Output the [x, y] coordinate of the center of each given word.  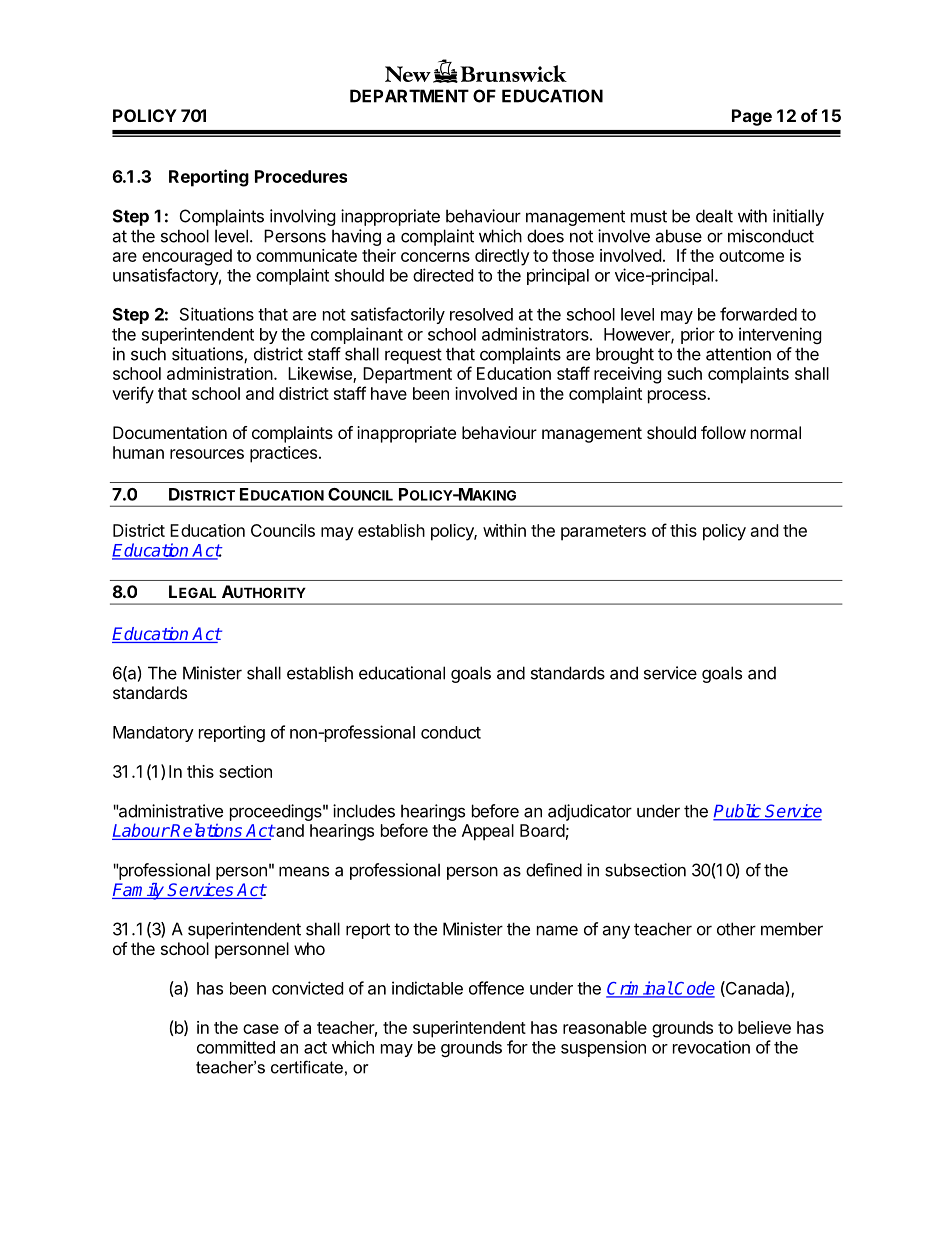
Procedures [301, 176]
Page [752, 117]
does [545, 236]
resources [207, 454]
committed [236, 1047]
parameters [603, 533]
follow [723, 432]
